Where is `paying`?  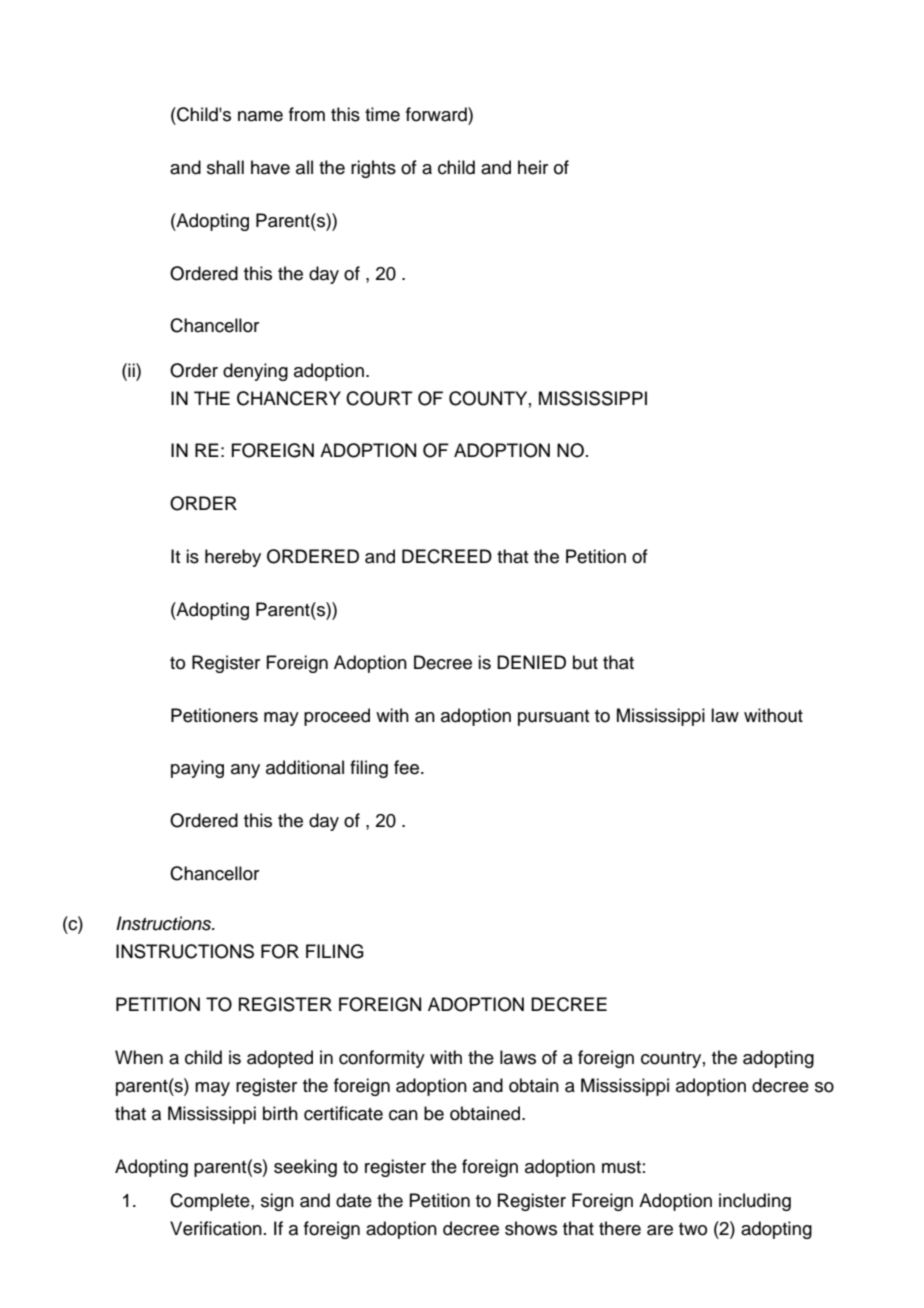
paying is located at coordinates (197, 769).
